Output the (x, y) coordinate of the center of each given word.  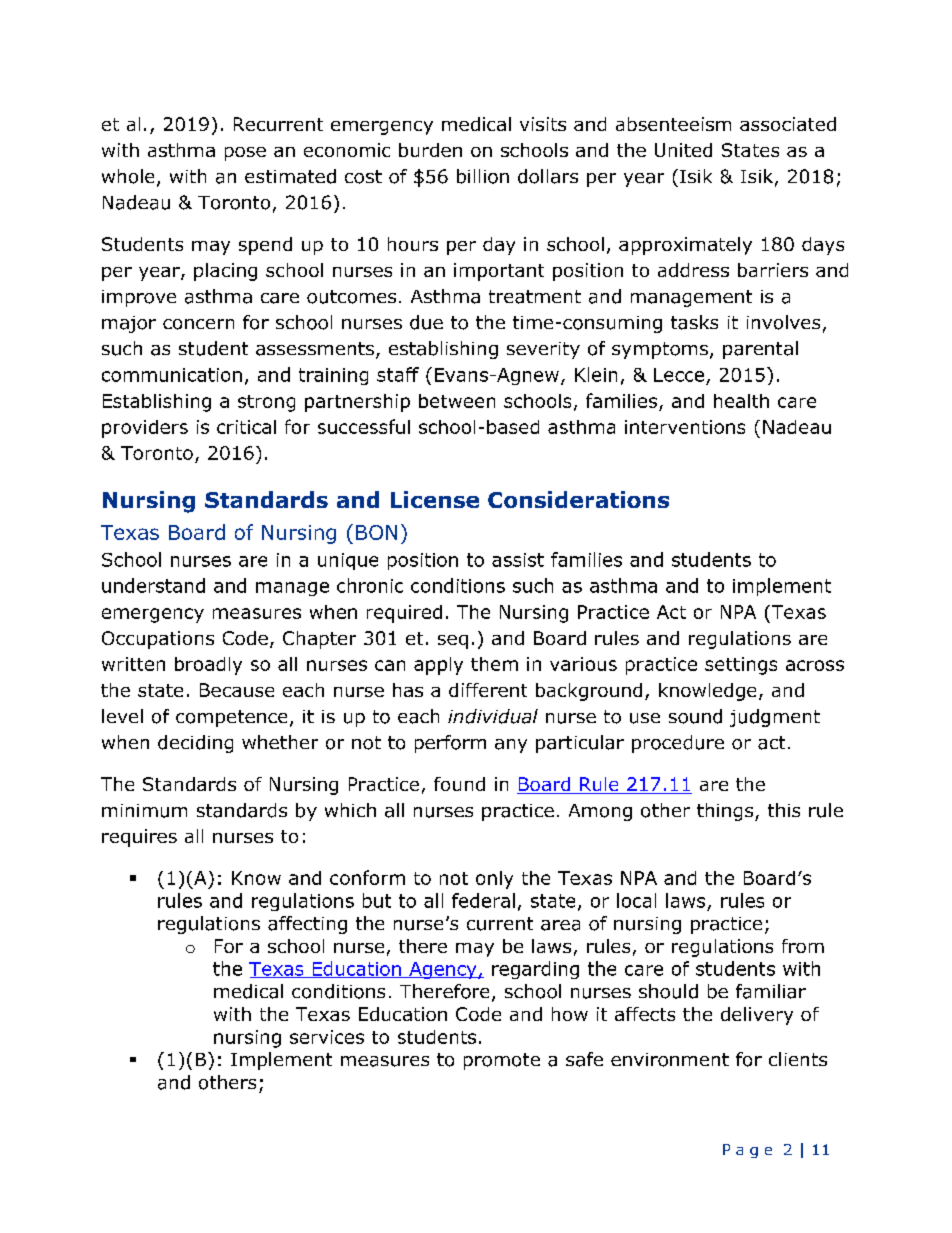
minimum (144, 811)
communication (172, 375)
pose (245, 154)
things (726, 812)
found (459, 784)
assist (518, 560)
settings (741, 666)
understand (153, 585)
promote (502, 1061)
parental (760, 350)
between (457, 401)
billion (483, 176)
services (327, 1037)
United (683, 150)
